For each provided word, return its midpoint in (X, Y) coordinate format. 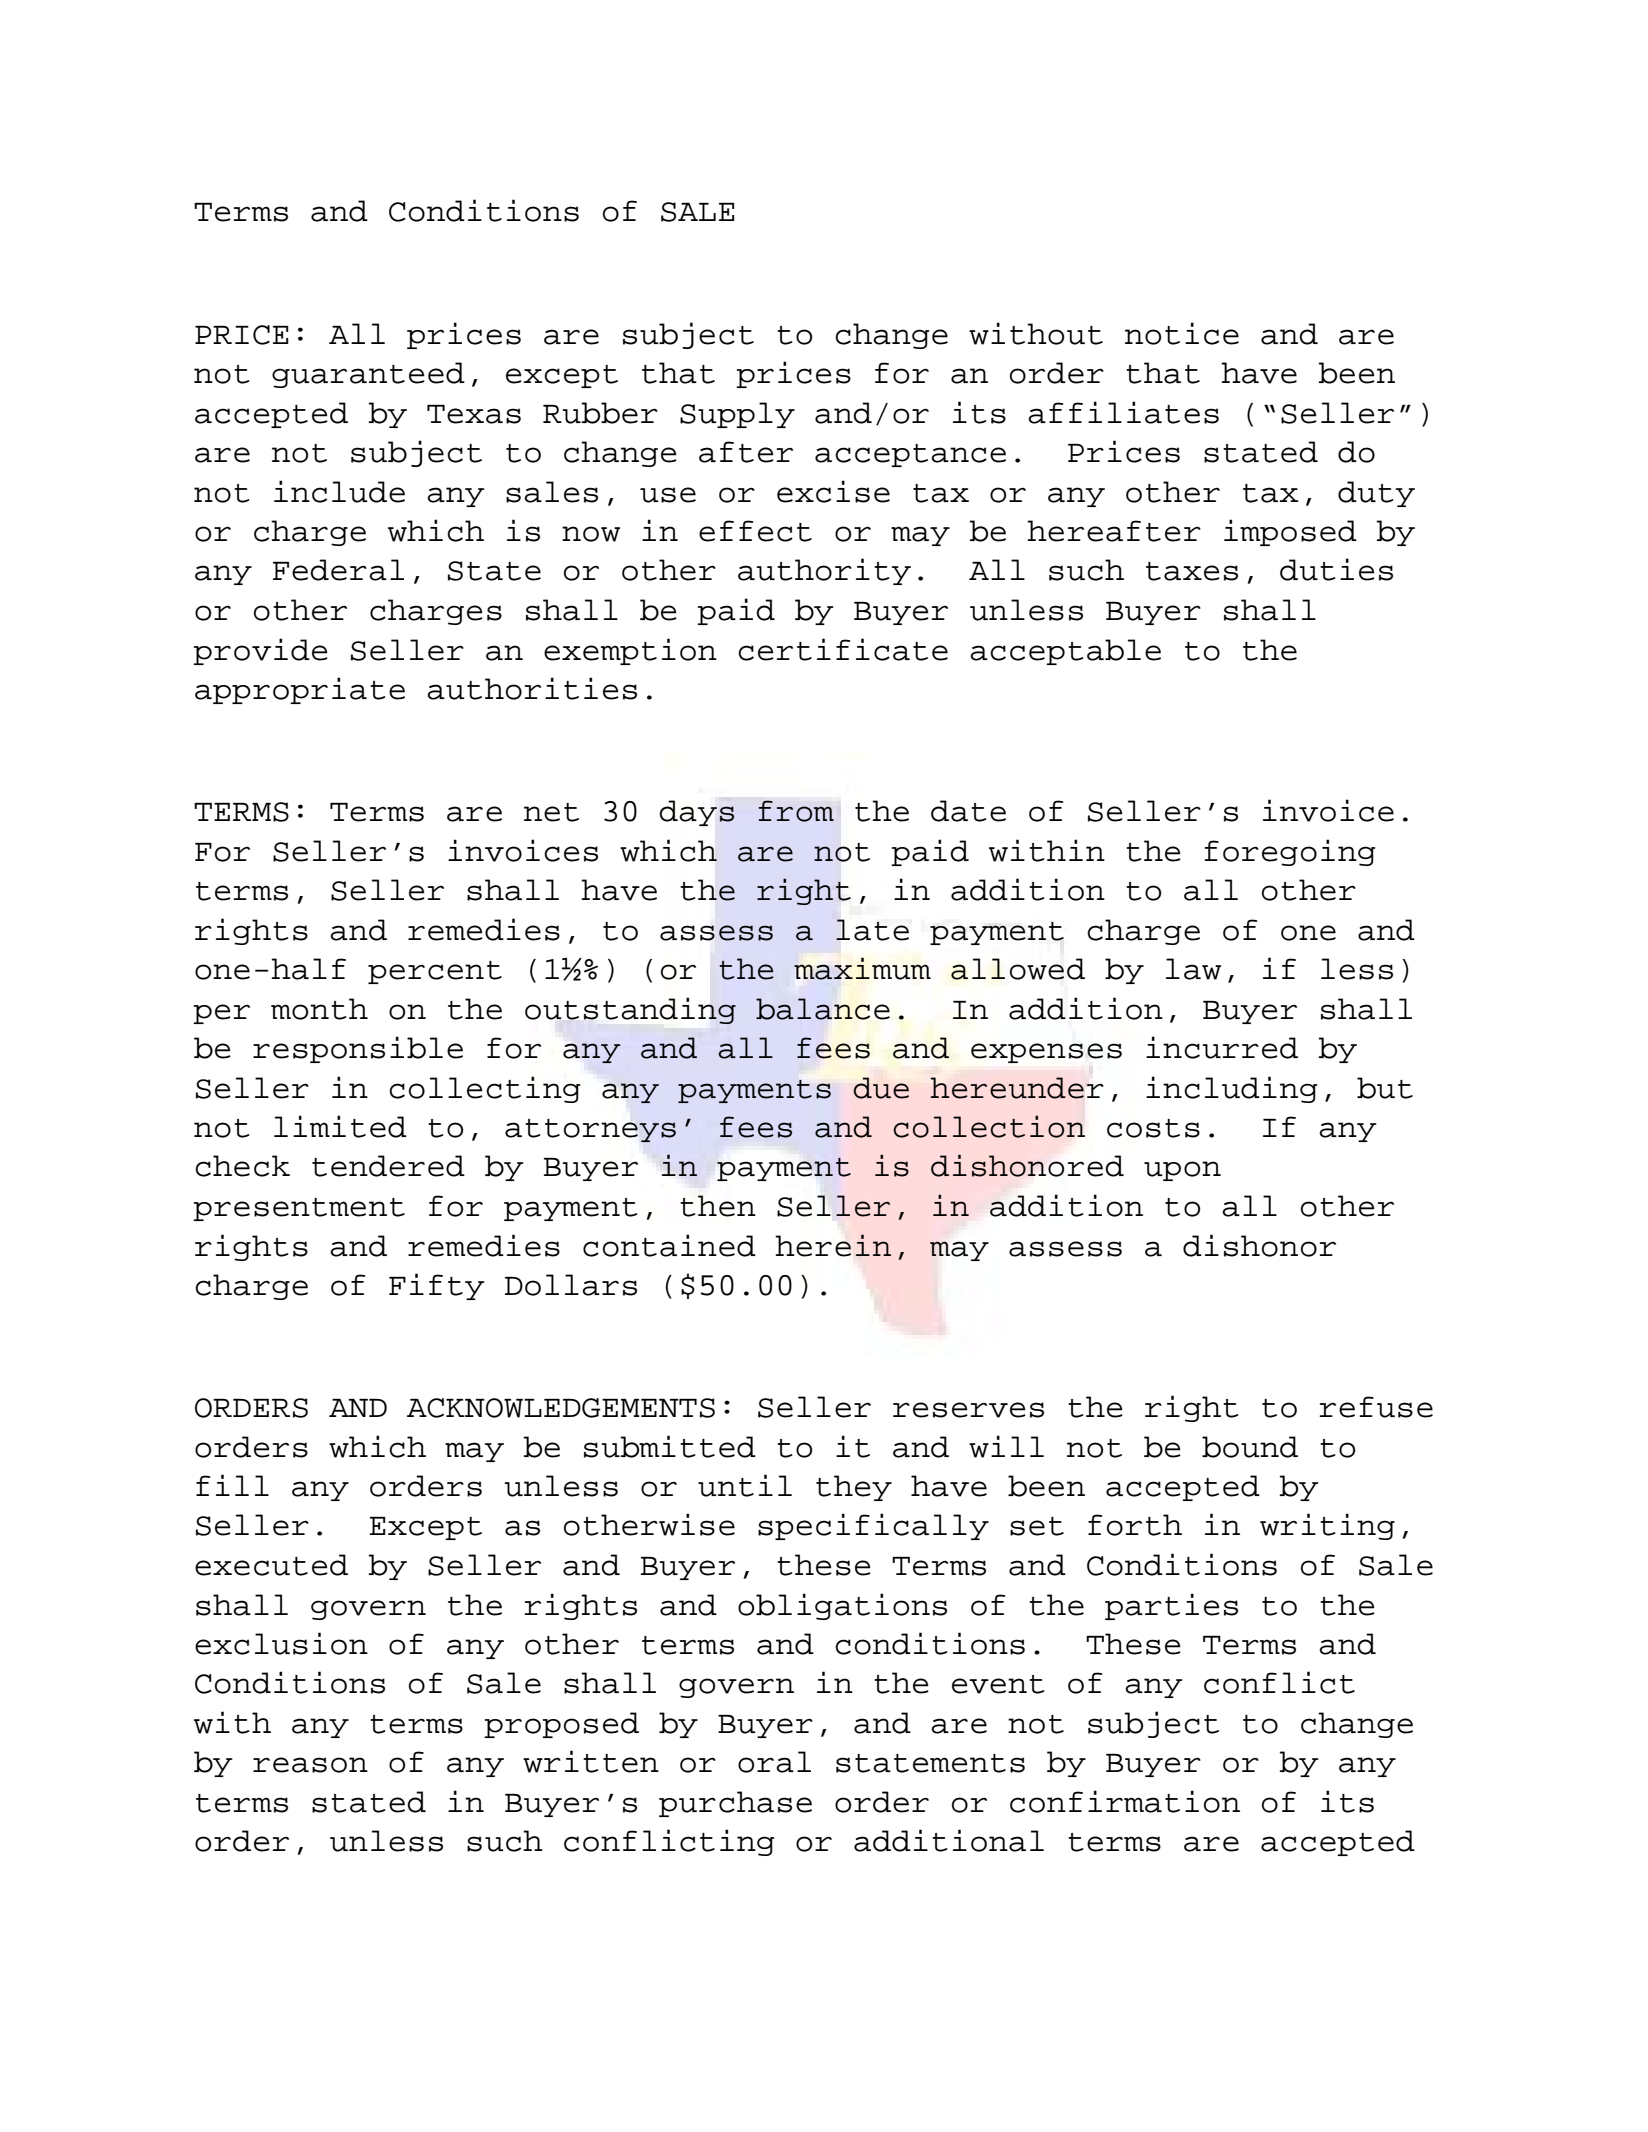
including (1231, 1089)
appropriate (300, 690)
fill (232, 1485)
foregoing (1290, 852)
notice (1182, 333)
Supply (737, 415)
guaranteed (368, 375)
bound (1250, 1447)
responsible (358, 1049)
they (854, 1488)
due (881, 1088)
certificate (843, 649)
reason (310, 1765)
